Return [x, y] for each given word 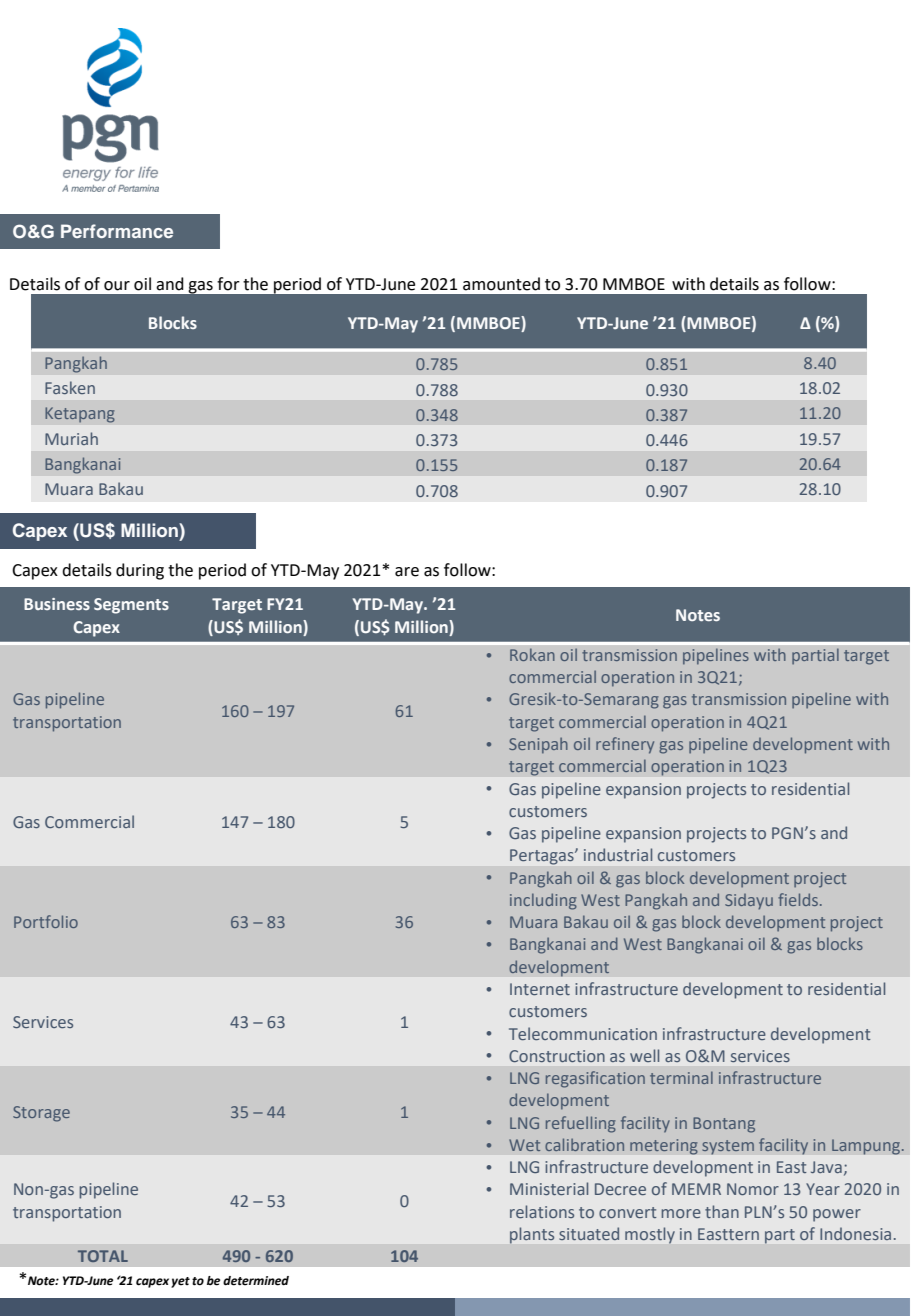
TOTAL [103, 1256]
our [117, 286]
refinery [625, 745]
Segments [131, 606]
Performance [117, 231]
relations [542, 1211]
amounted [501, 284]
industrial [618, 854]
